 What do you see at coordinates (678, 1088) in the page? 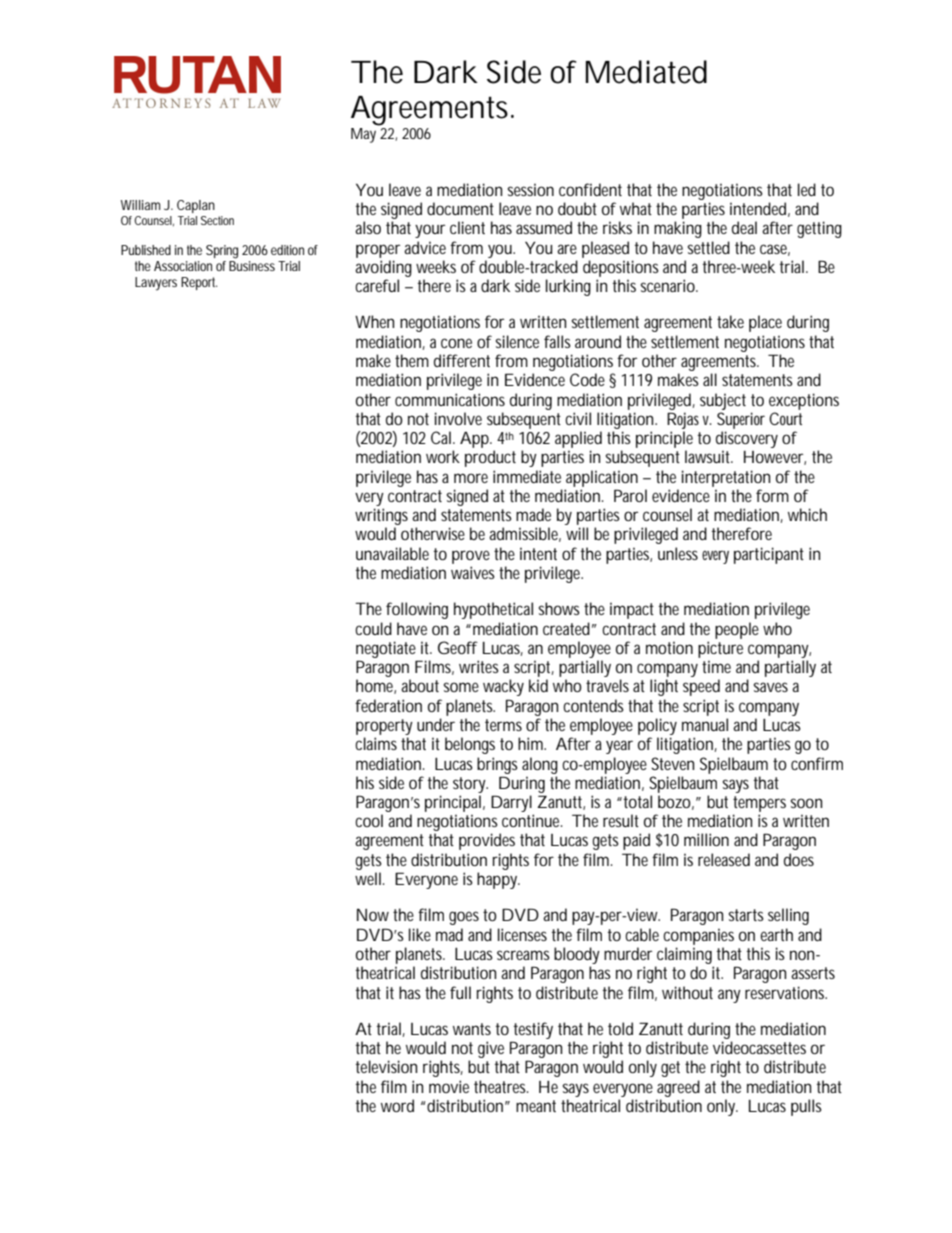
I see `agreed` at bounding box center [678, 1088].
